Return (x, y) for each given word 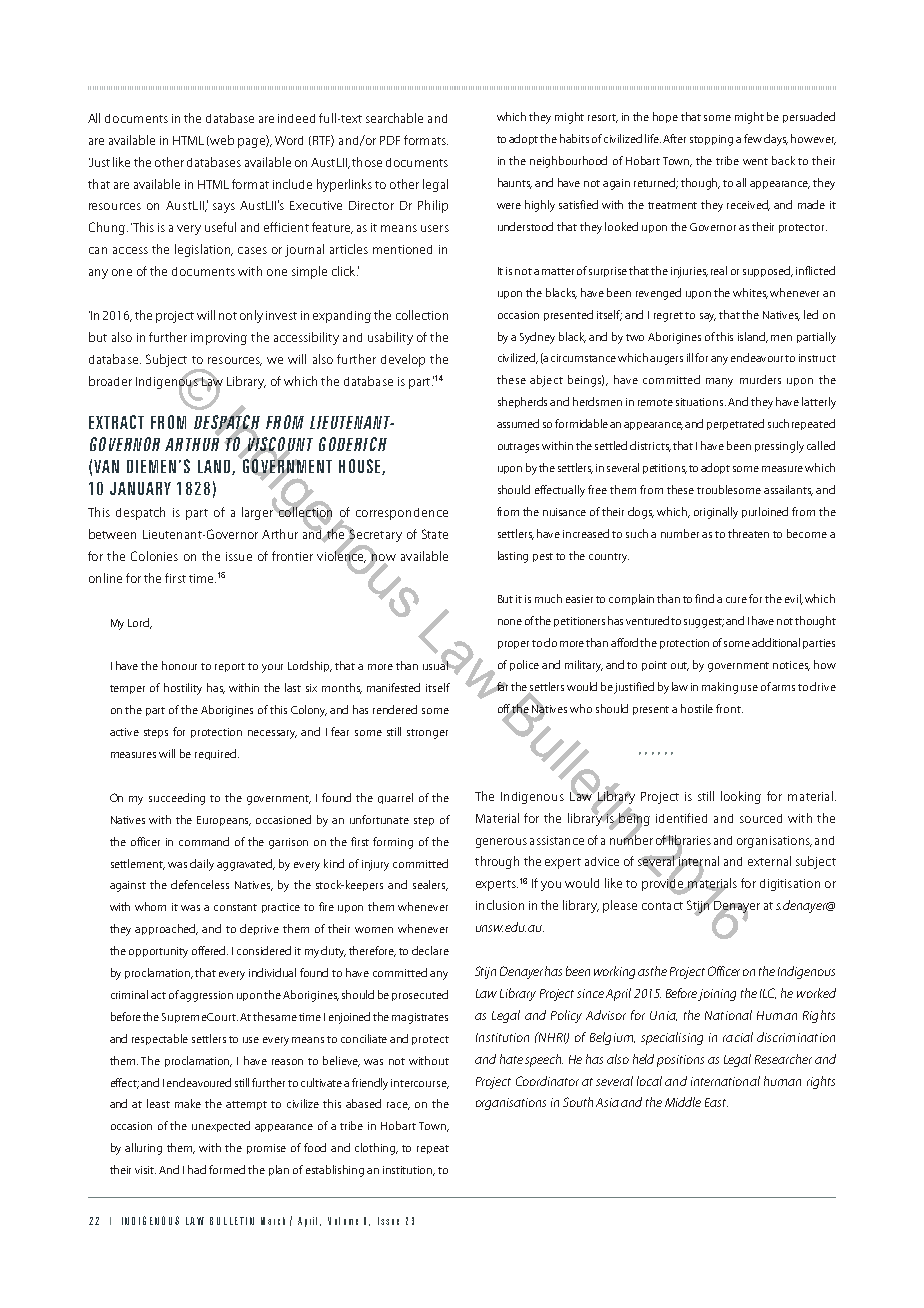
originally (716, 513)
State (435, 534)
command (204, 841)
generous (501, 843)
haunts (515, 183)
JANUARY (140, 488)
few (753, 138)
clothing (376, 1149)
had (197, 1169)
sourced (761, 818)
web (222, 140)
